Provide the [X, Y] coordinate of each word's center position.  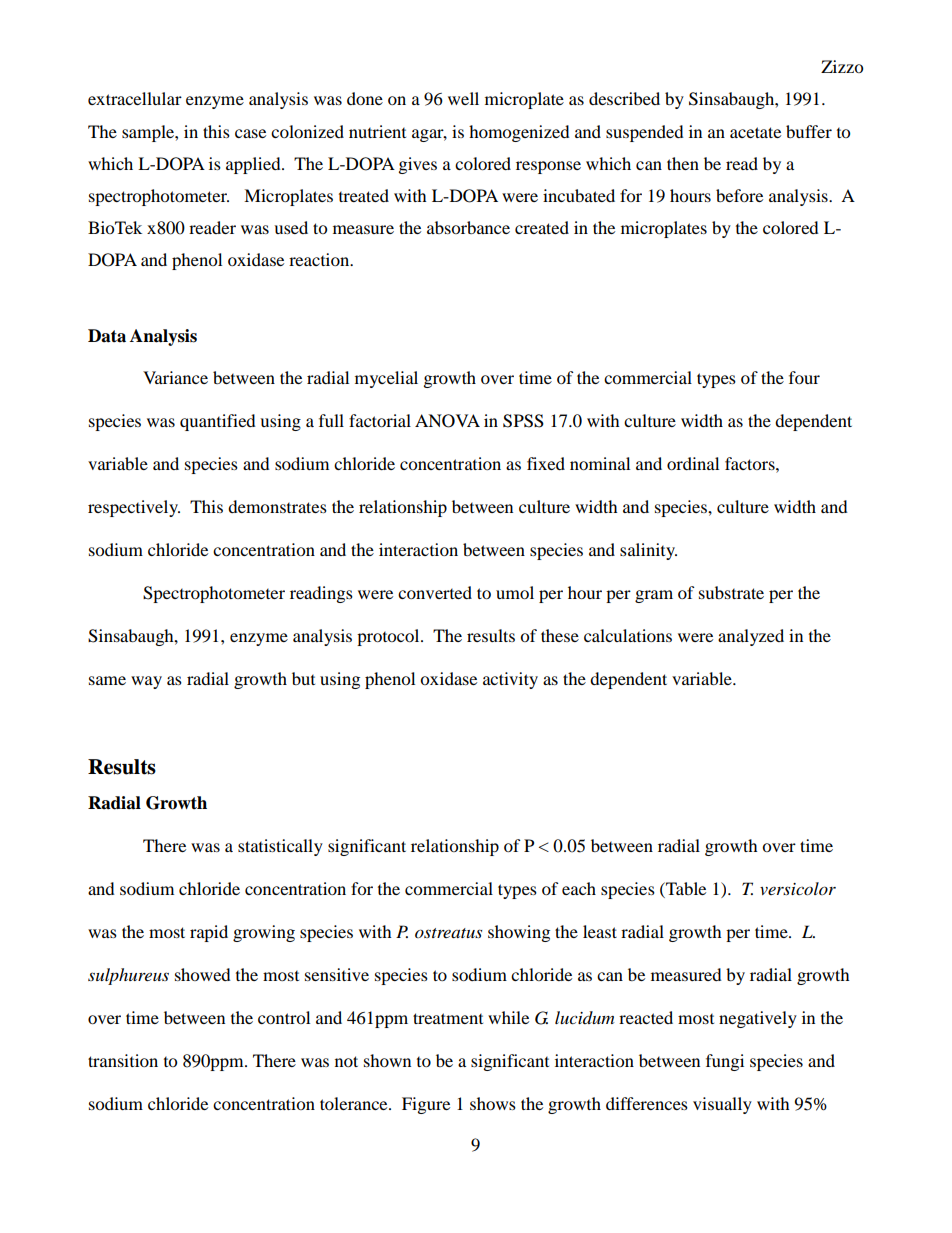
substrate [731, 592]
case [250, 133]
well [463, 98]
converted [435, 592]
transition [123, 1060]
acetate [755, 132]
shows [493, 1103]
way [146, 682]
